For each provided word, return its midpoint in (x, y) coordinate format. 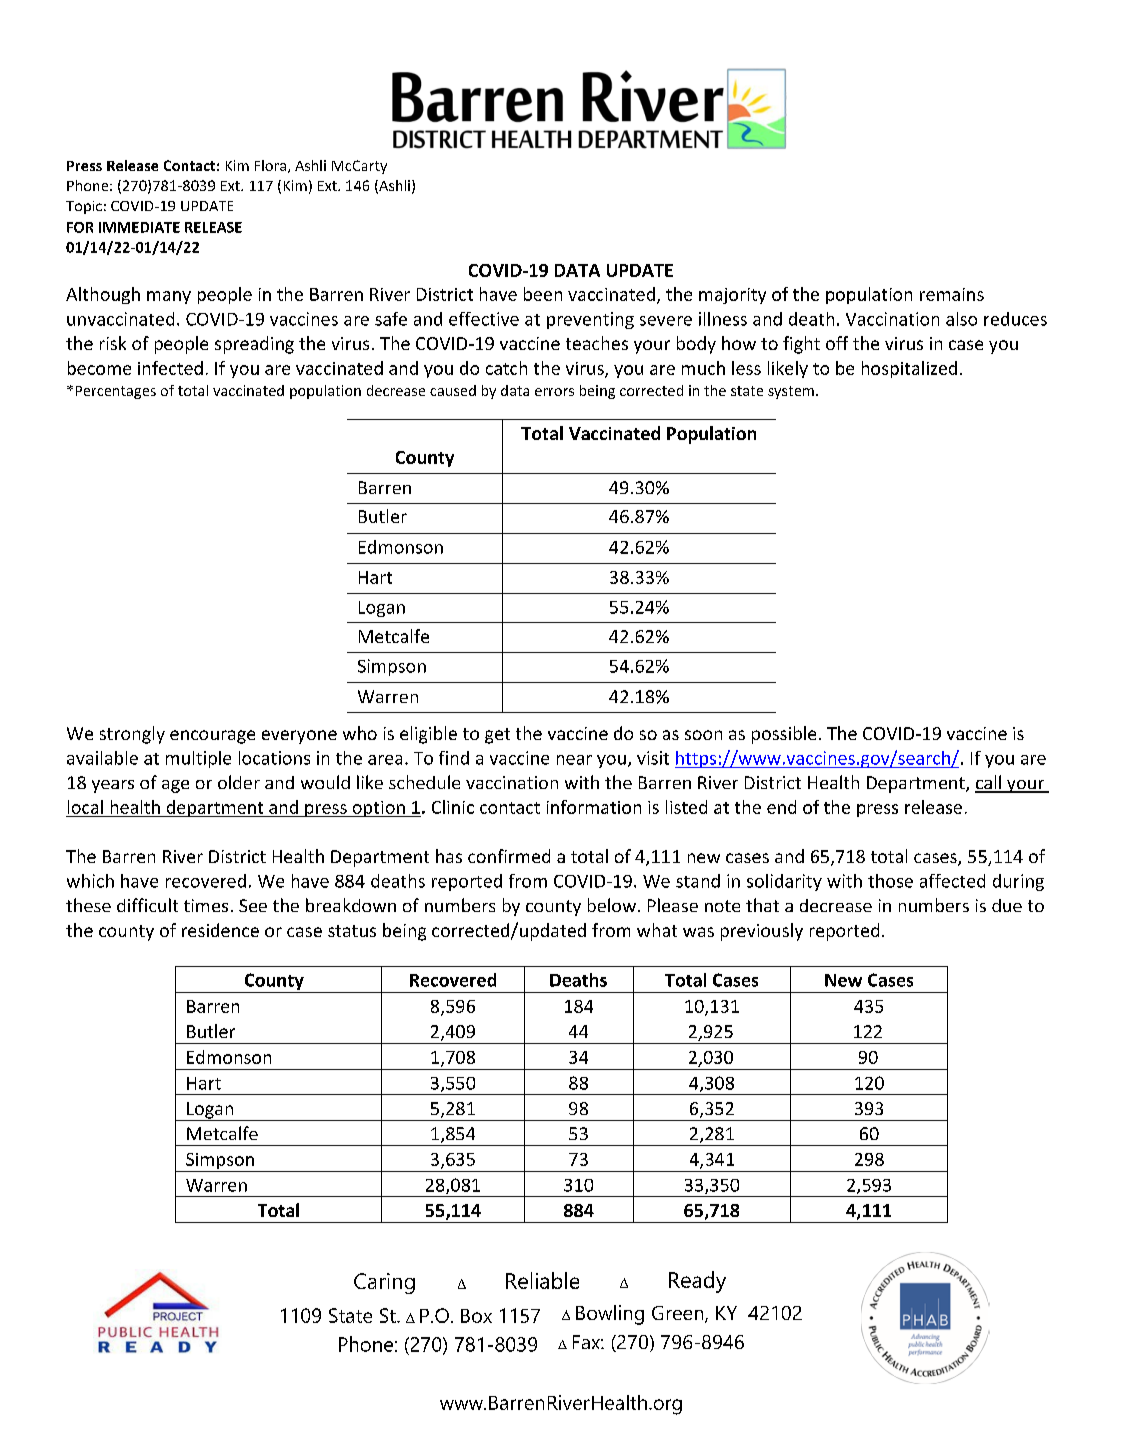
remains (952, 294)
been (543, 294)
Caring (384, 1283)
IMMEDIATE (139, 227)
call (989, 783)
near (574, 760)
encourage (212, 737)
